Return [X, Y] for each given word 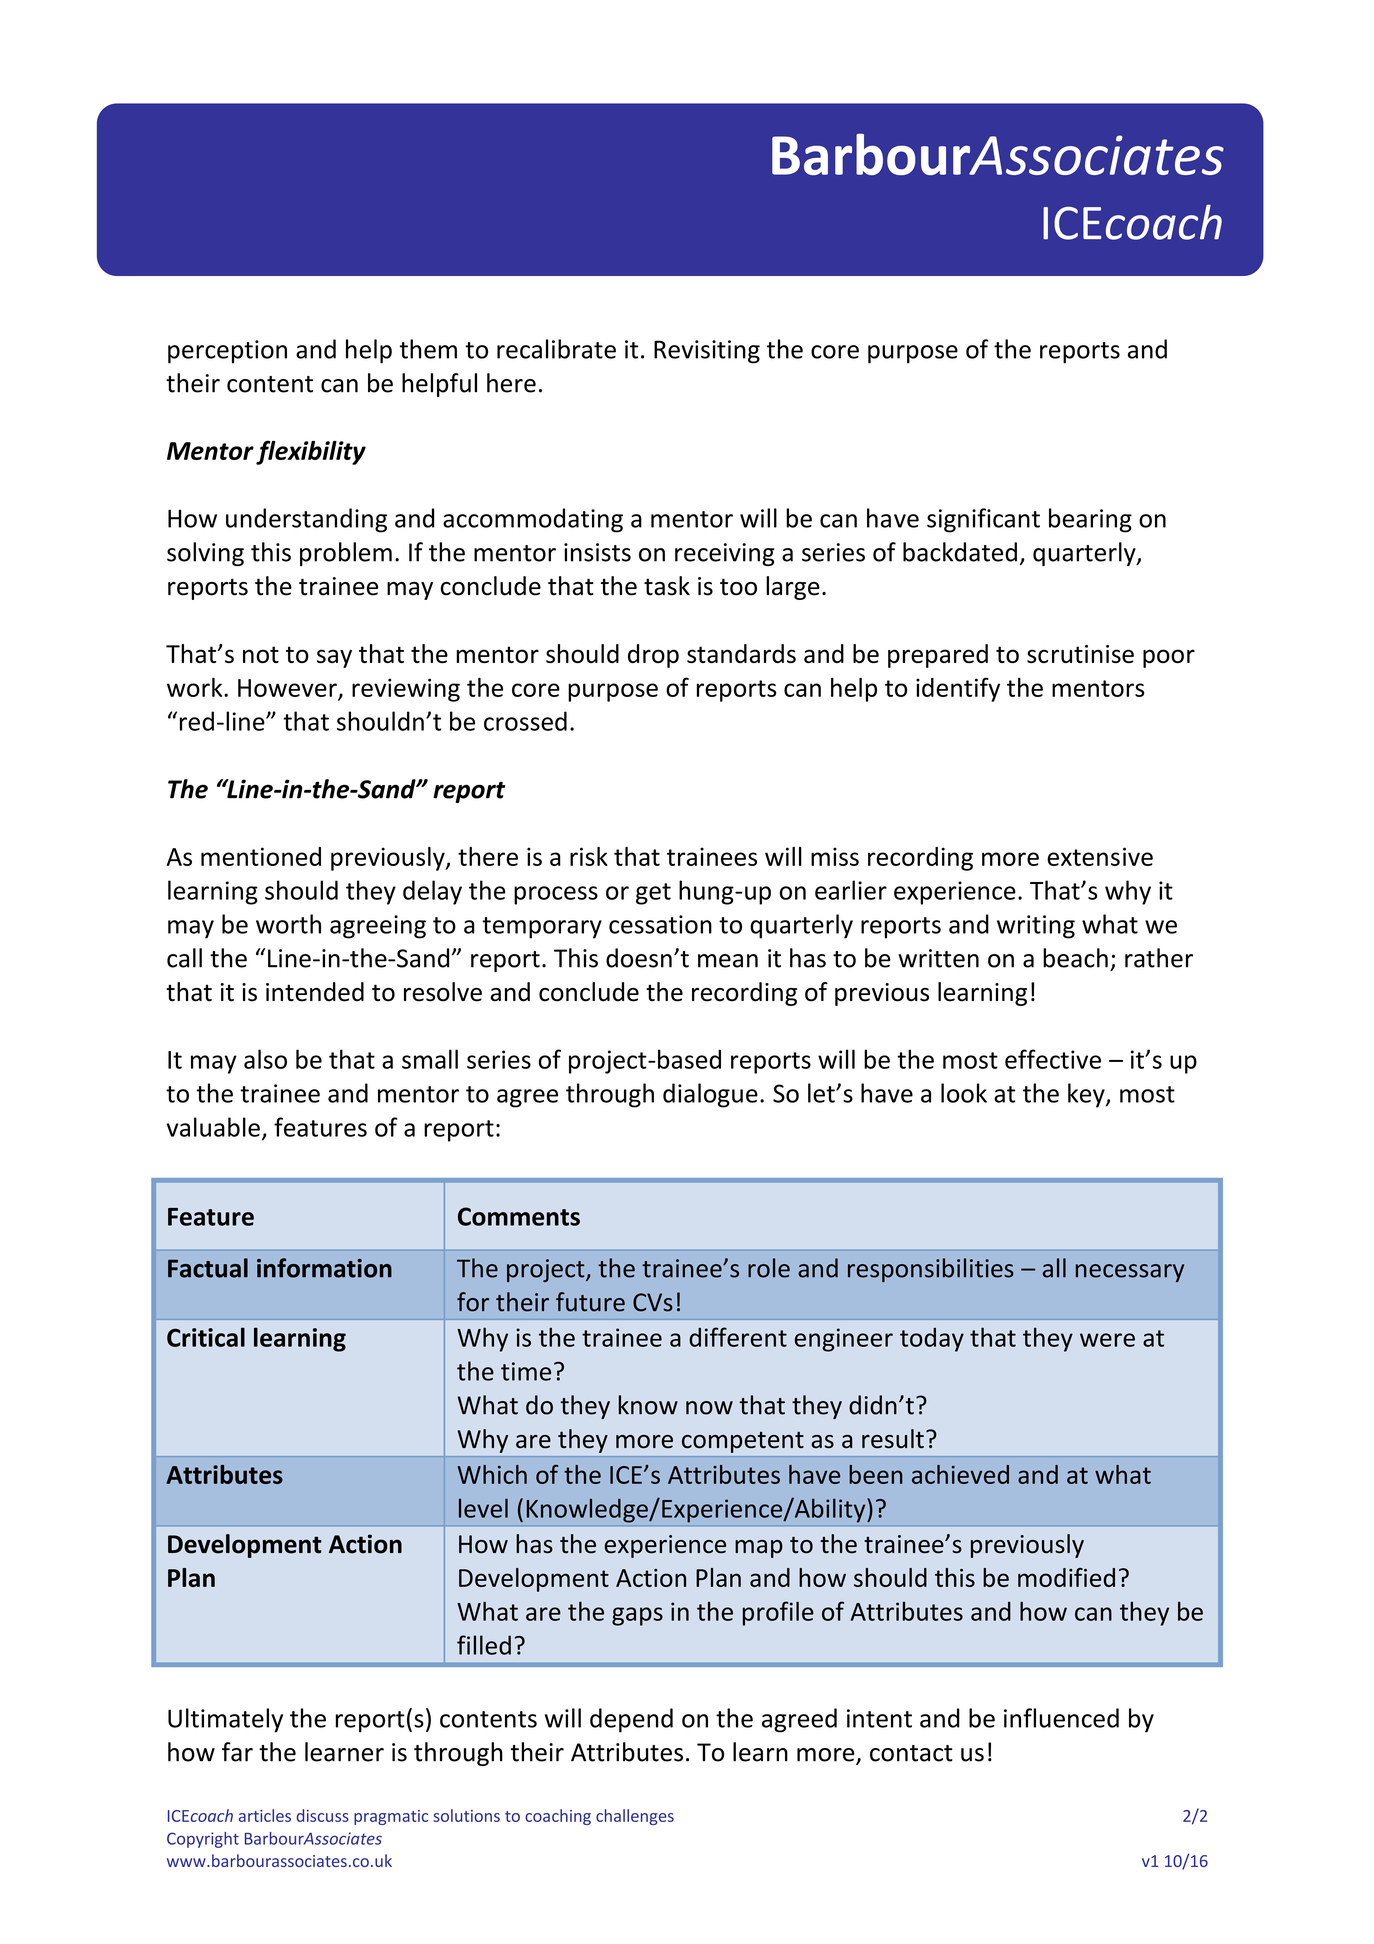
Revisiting [707, 352]
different [738, 1337]
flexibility [311, 452]
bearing [1090, 520]
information [324, 1268]
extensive [1100, 856]
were [1107, 1340]
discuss [323, 1815]
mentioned [261, 856]
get [653, 894]
